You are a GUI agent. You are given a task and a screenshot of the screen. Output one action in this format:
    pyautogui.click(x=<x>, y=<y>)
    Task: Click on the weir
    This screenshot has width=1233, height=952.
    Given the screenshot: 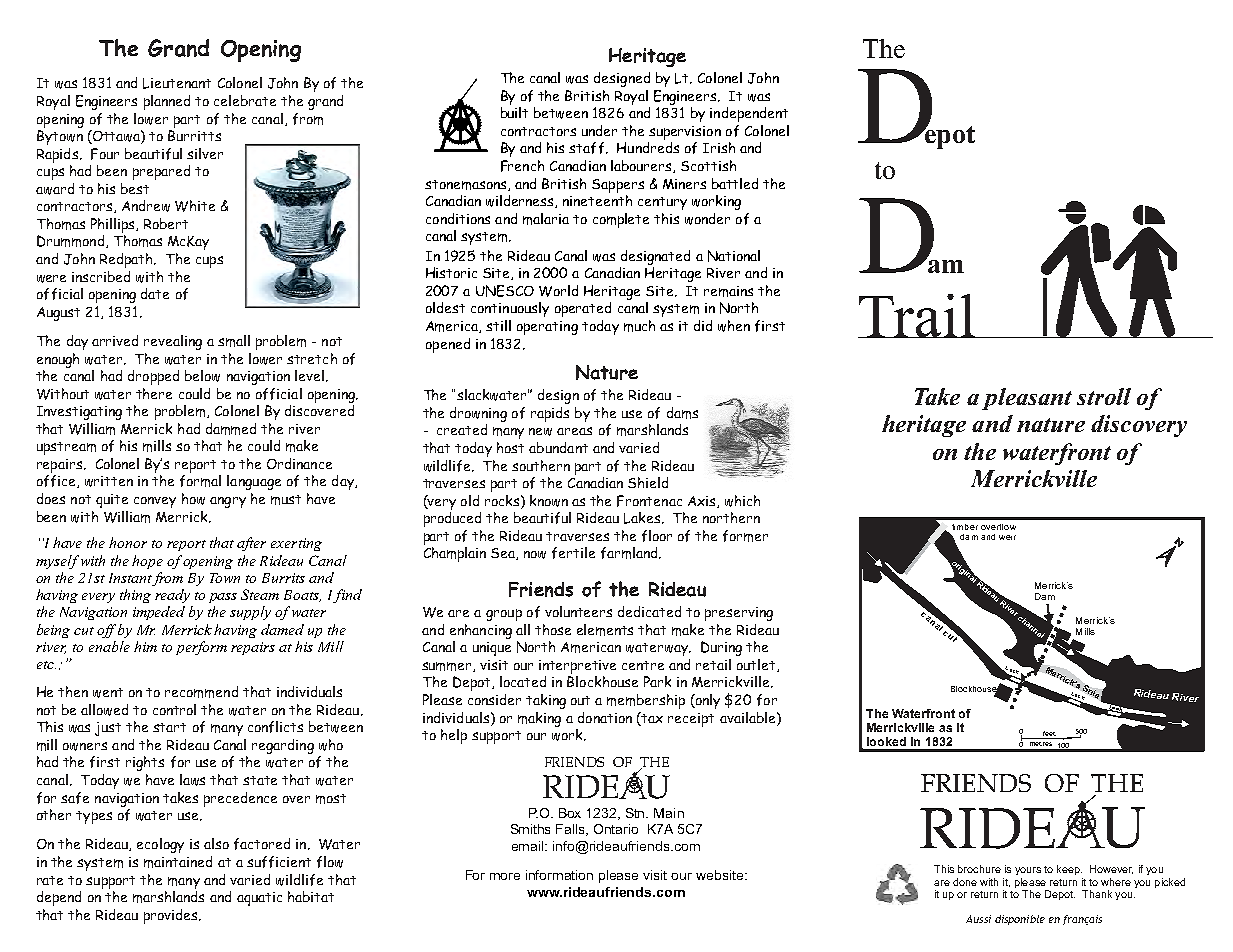 What is the action you would take?
    pyautogui.click(x=1007, y=537)
